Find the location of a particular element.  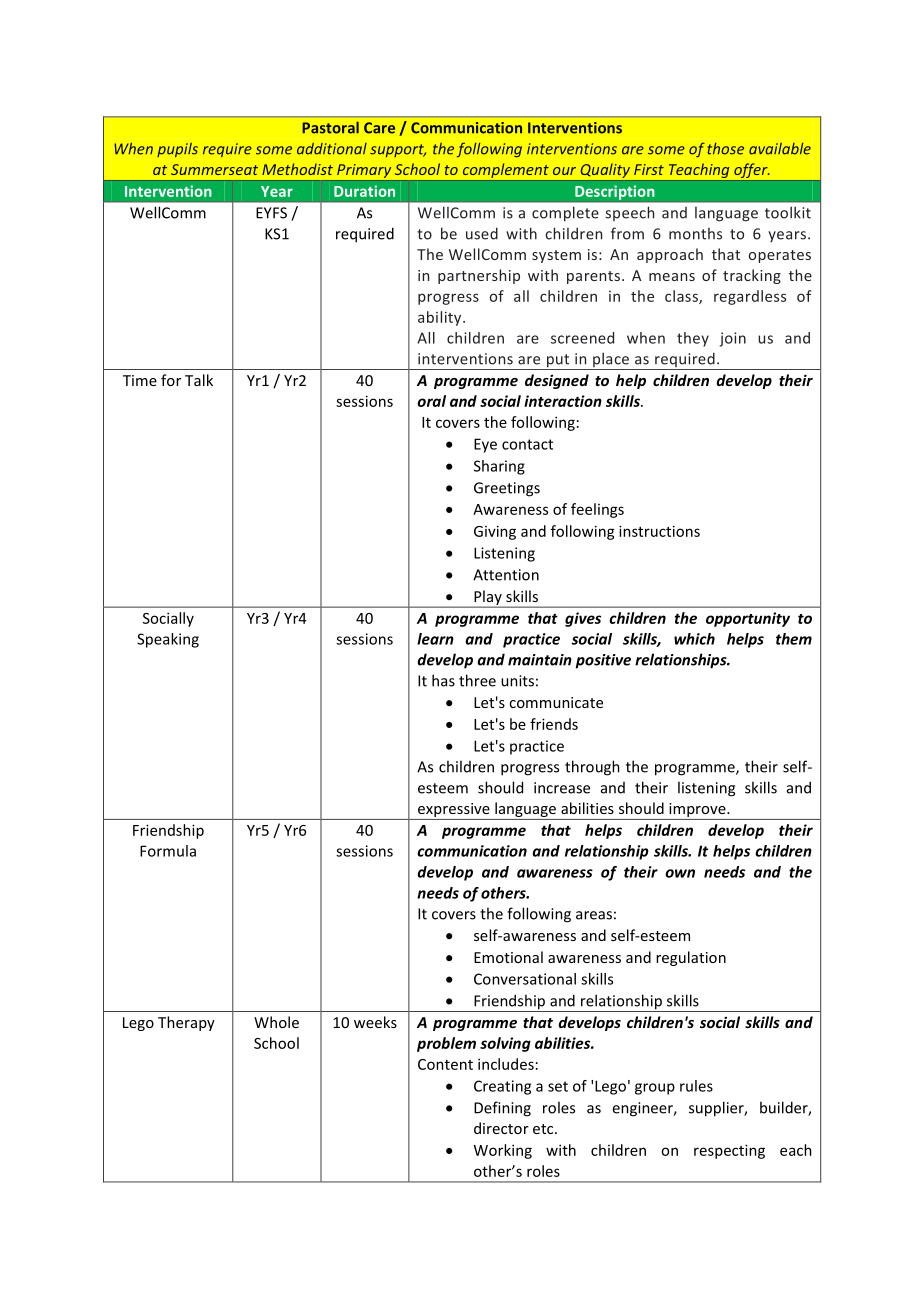

pupils is located at coordinates (177, 150).
